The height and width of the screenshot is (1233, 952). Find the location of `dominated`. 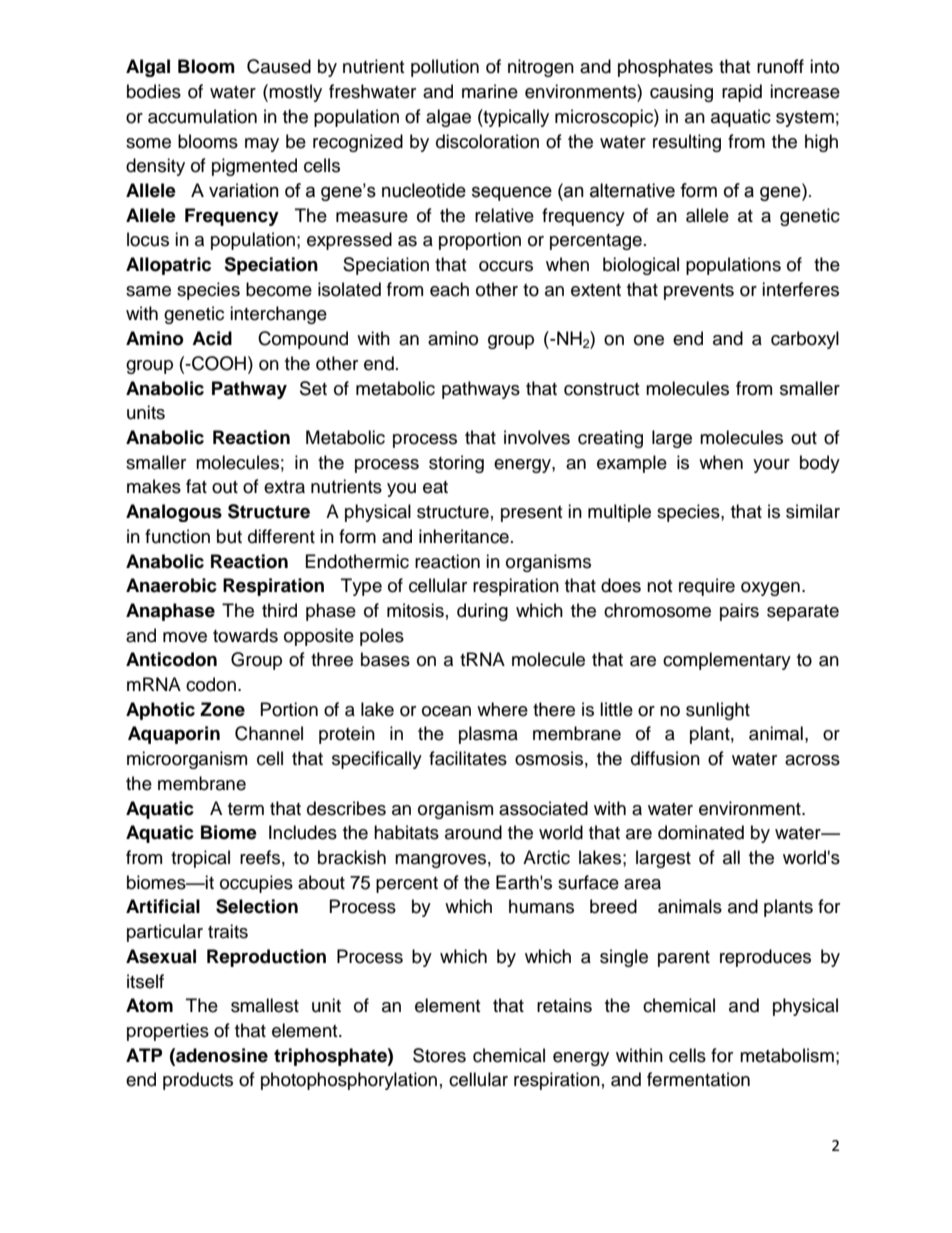

dominated is located at coordinates (701, 832).
